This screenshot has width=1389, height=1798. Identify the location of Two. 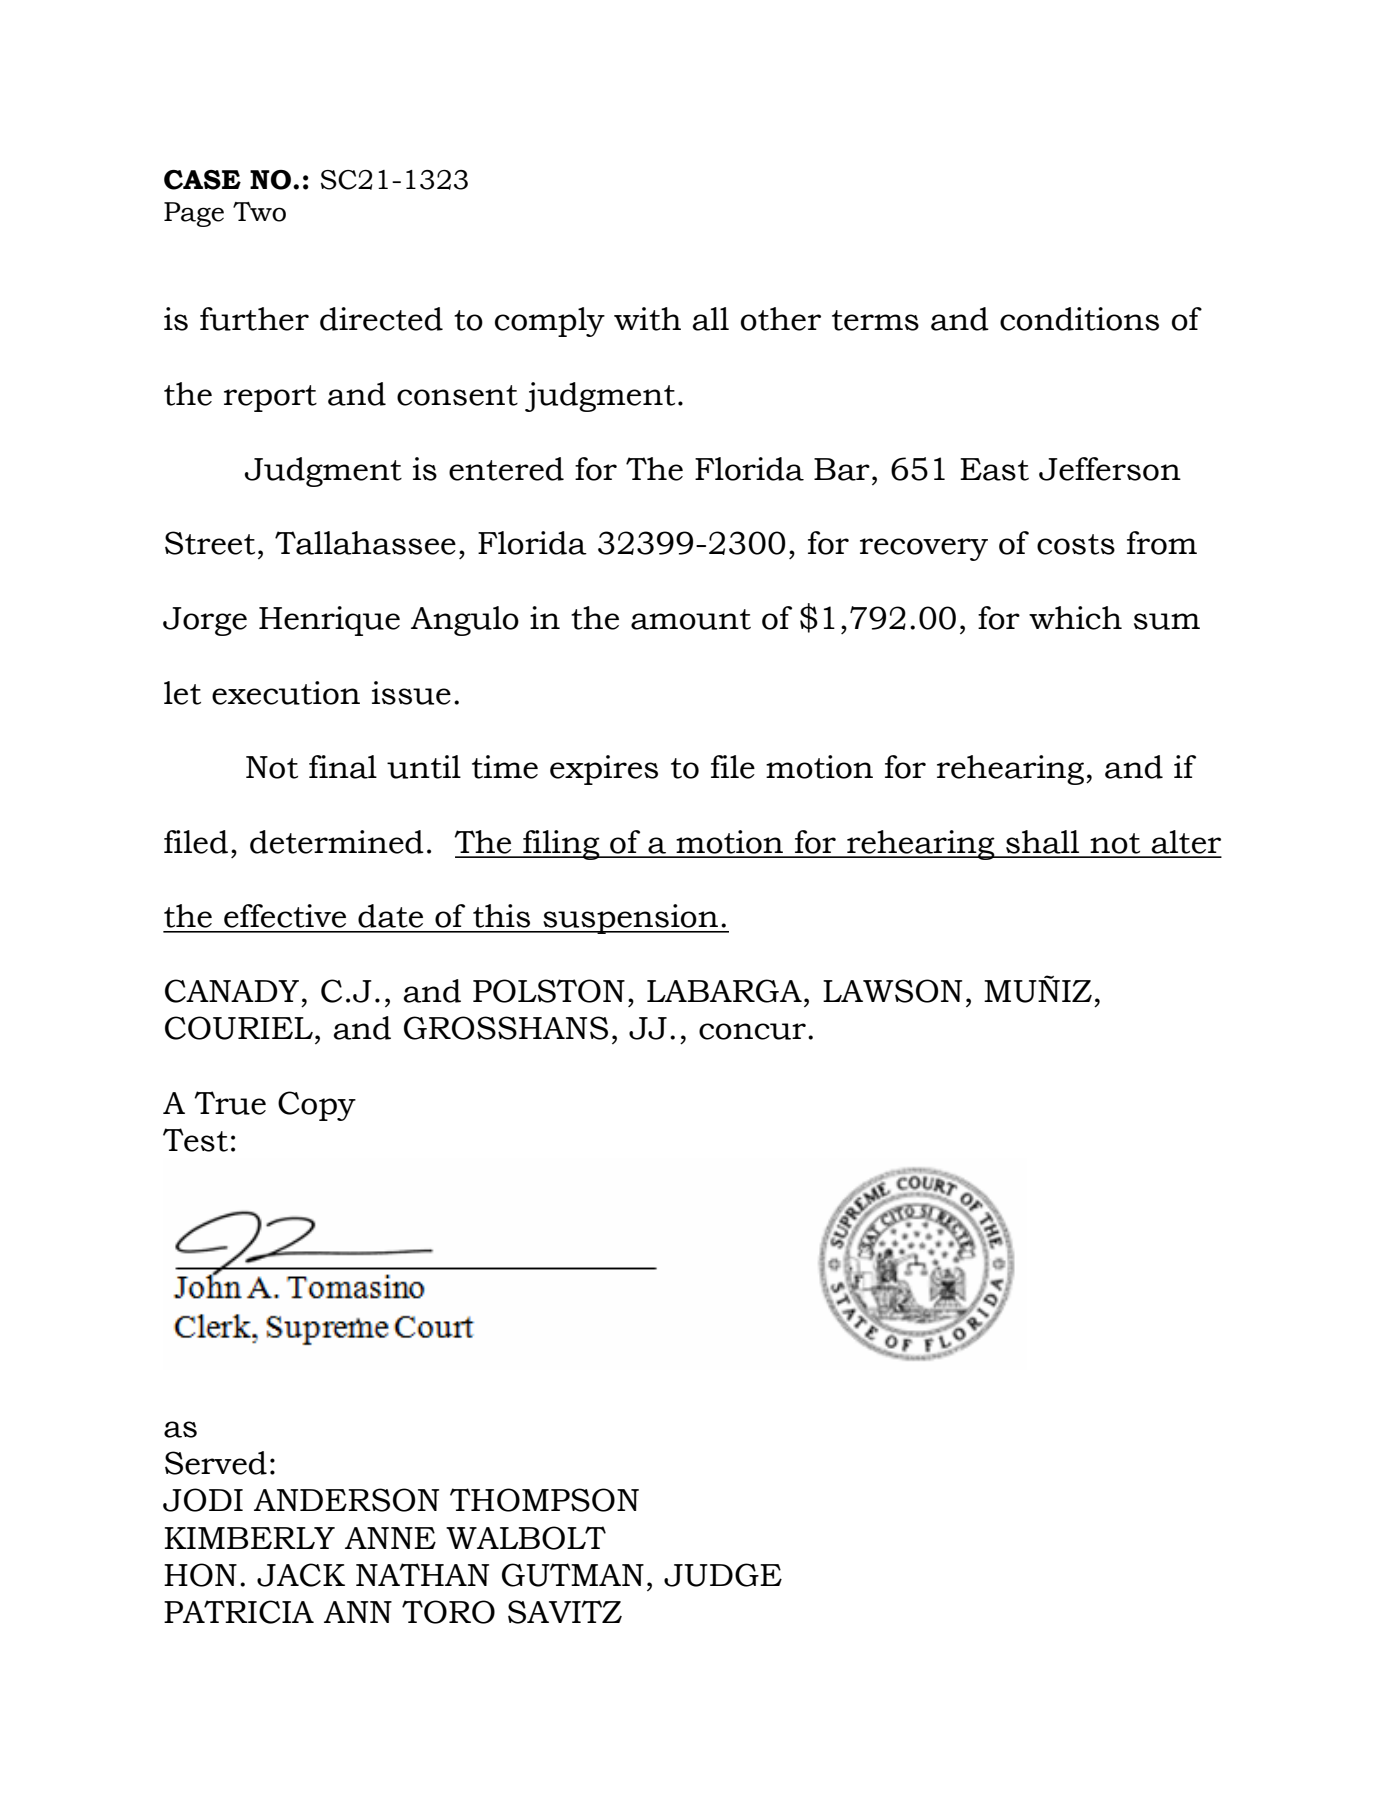
(259, 212).
